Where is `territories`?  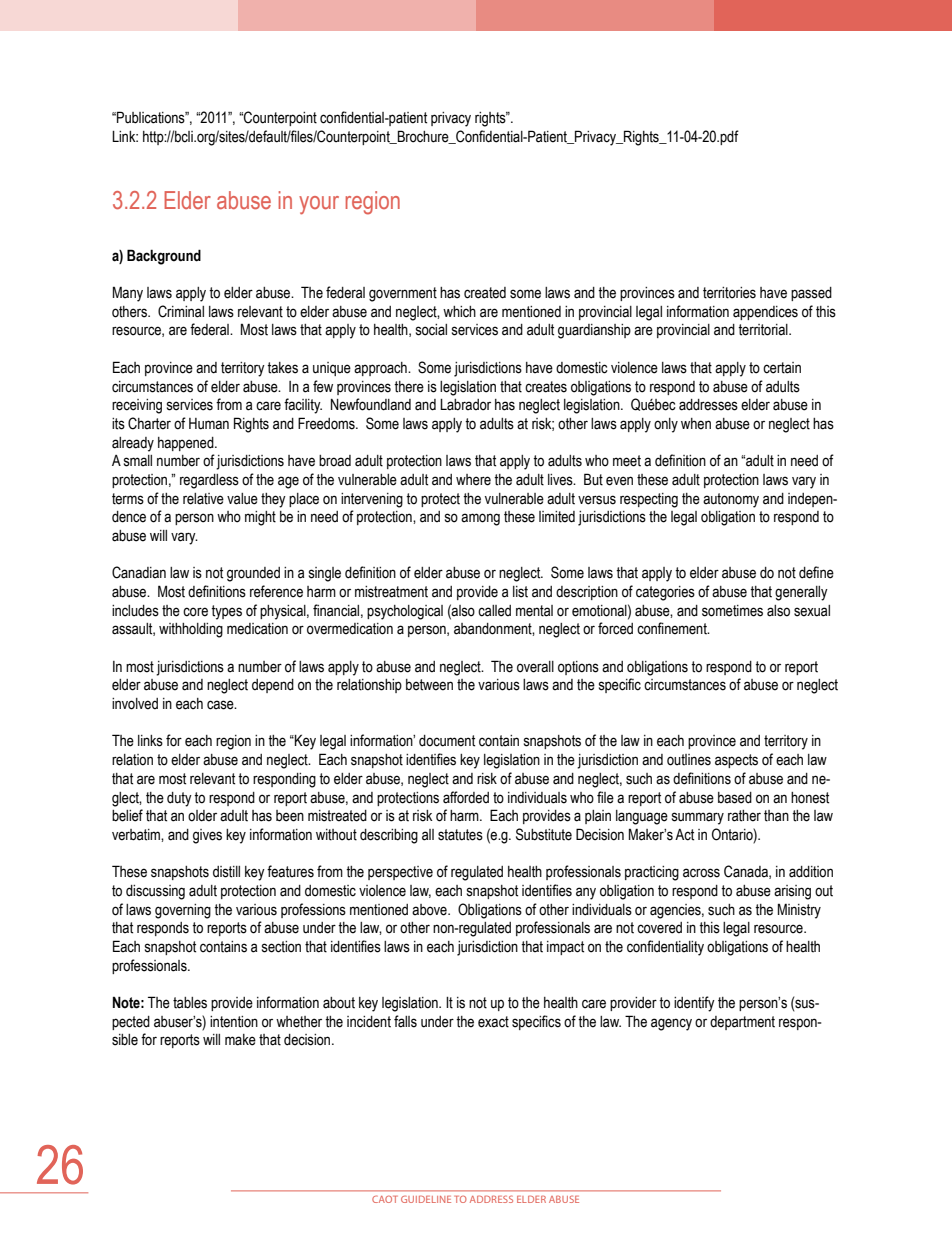
territories is located at coordinates (729, 293).
